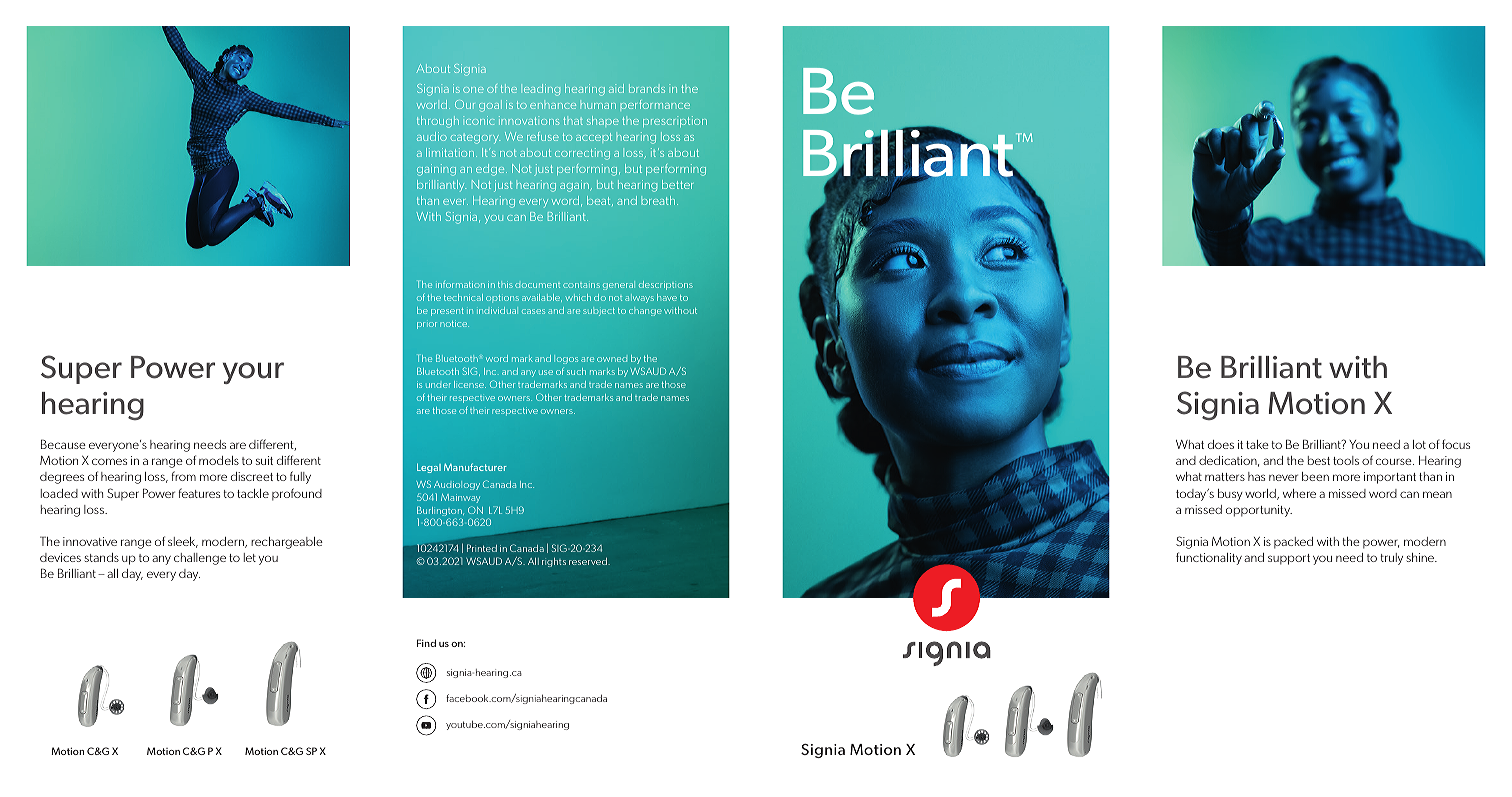 The width and height of the screenshot is (1512, 797). Describe the element at coordinates (655, 104) in the screenshot. I see `performance` at that location.
